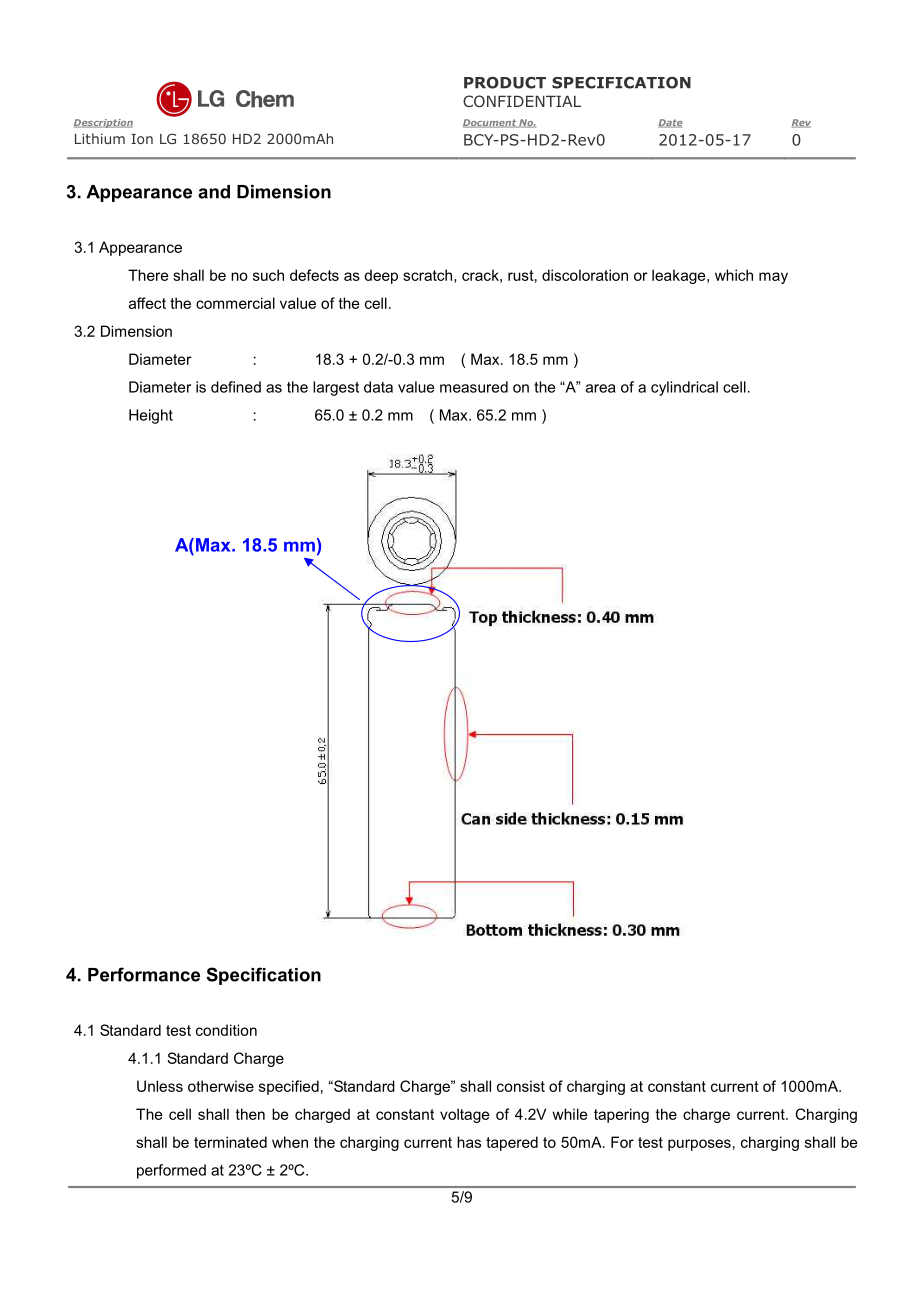 This screenshot has height=1308, width=924. I want to click on Performance, so click(144, 974).
